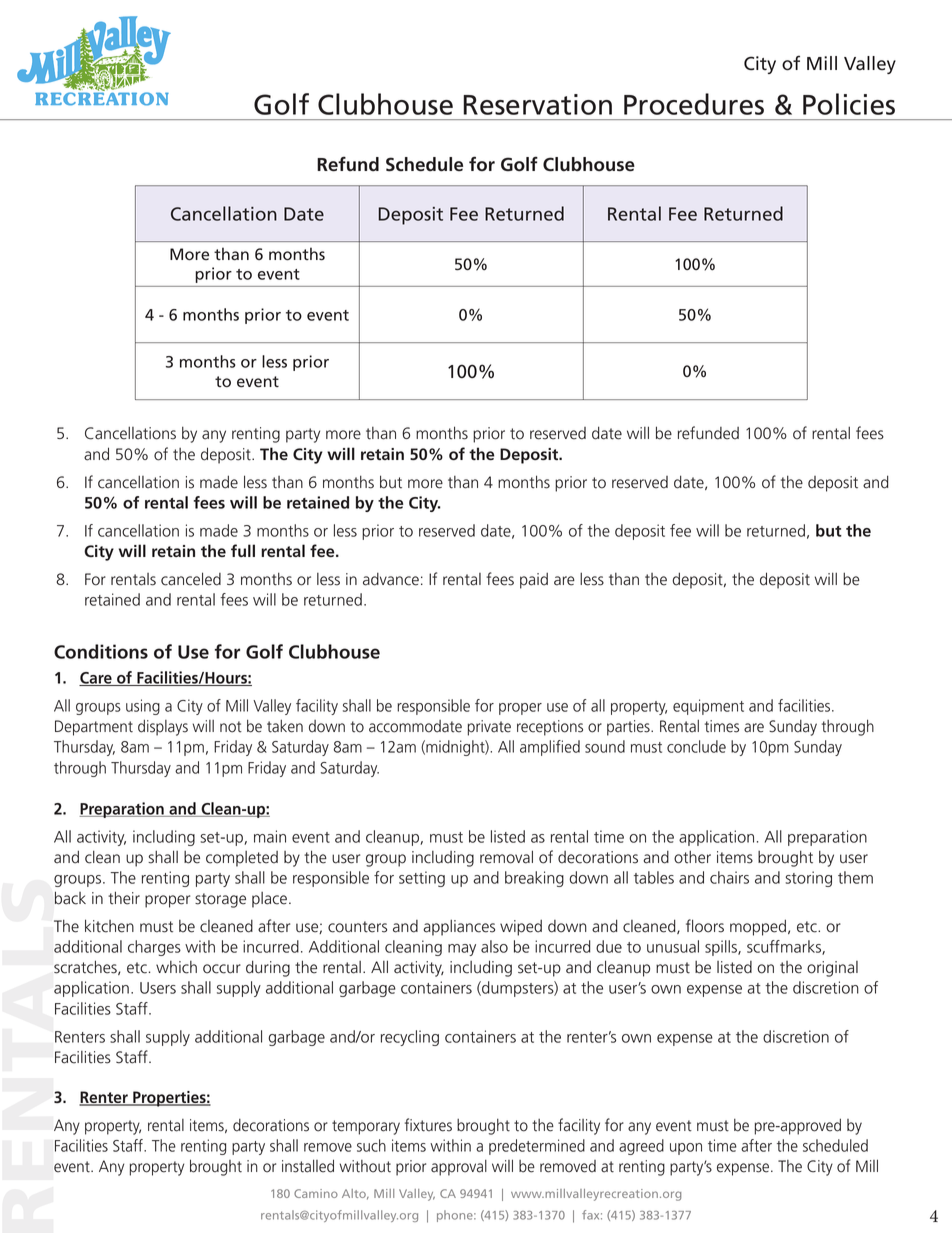 The height and width of the screenshot is (1233, 952). I want to click on equipment, so click(708, 707).
